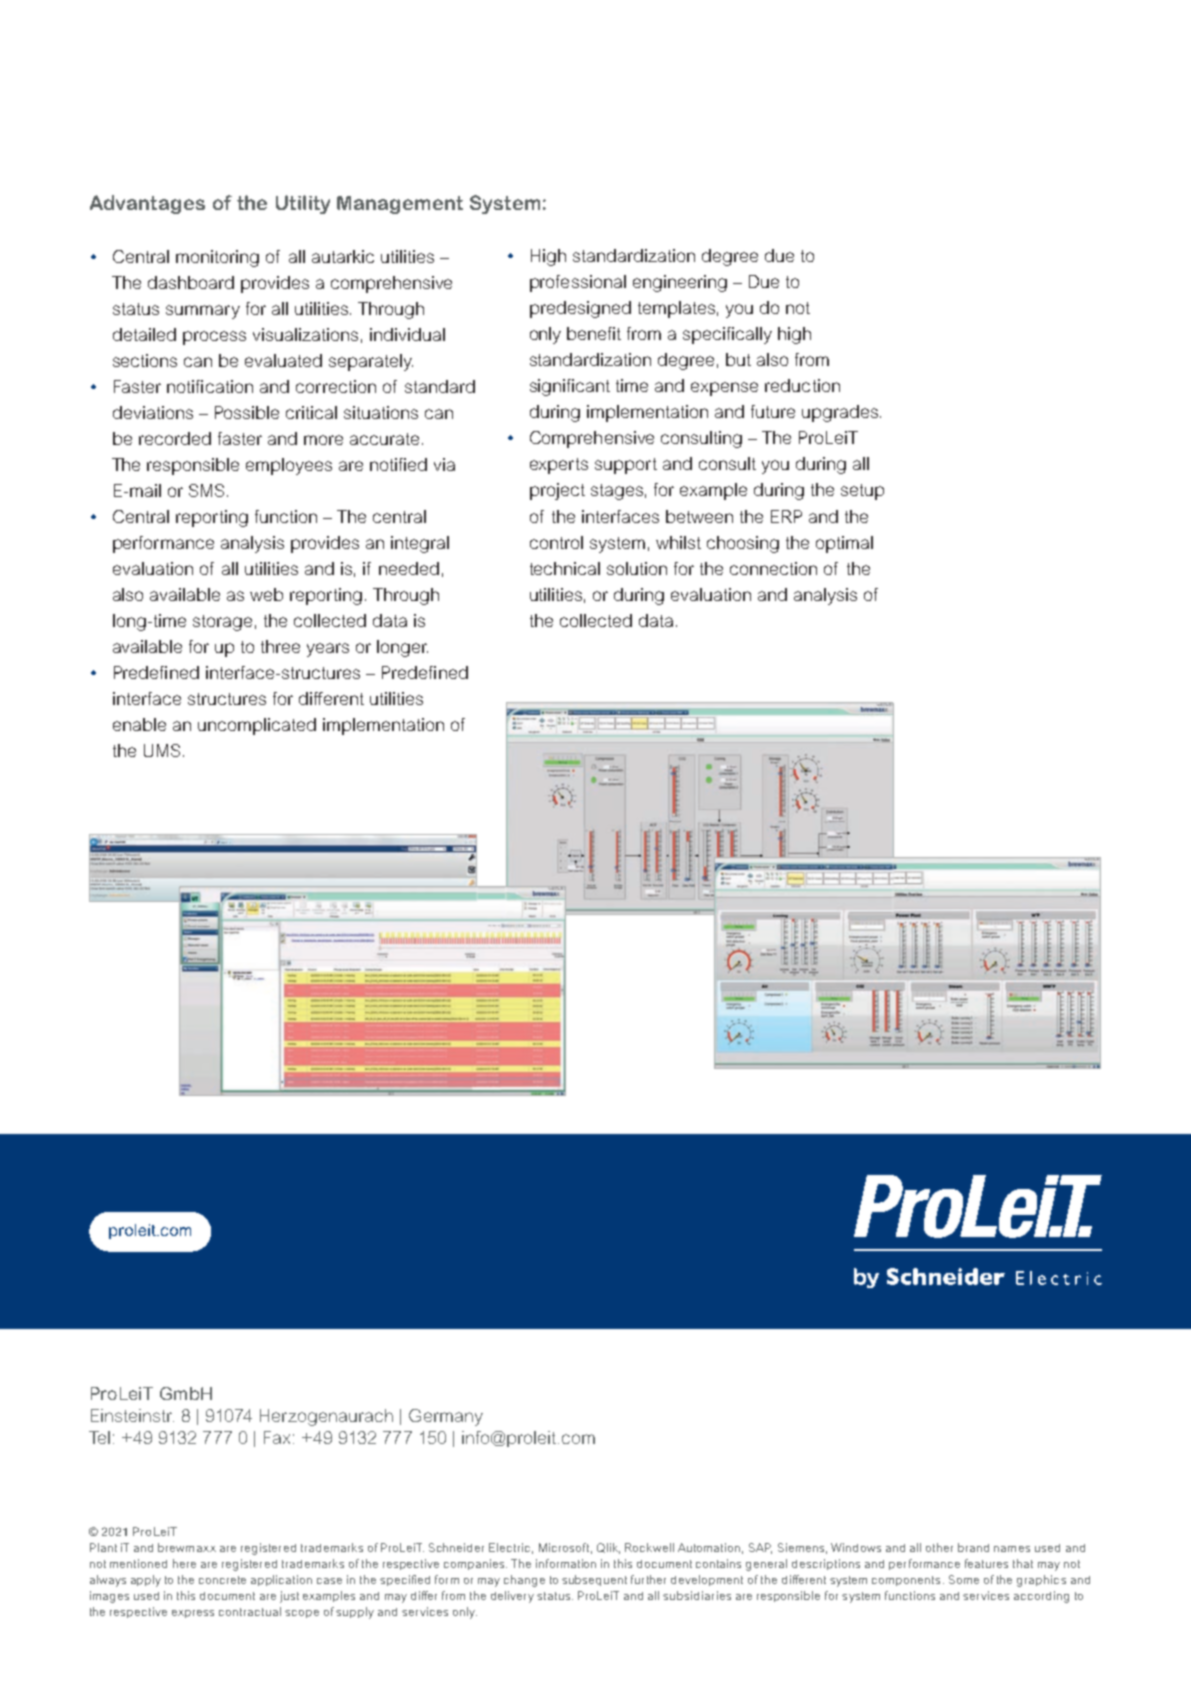 This document has height=1685, width=1191. I want to click on cally, so click(754, 335).
